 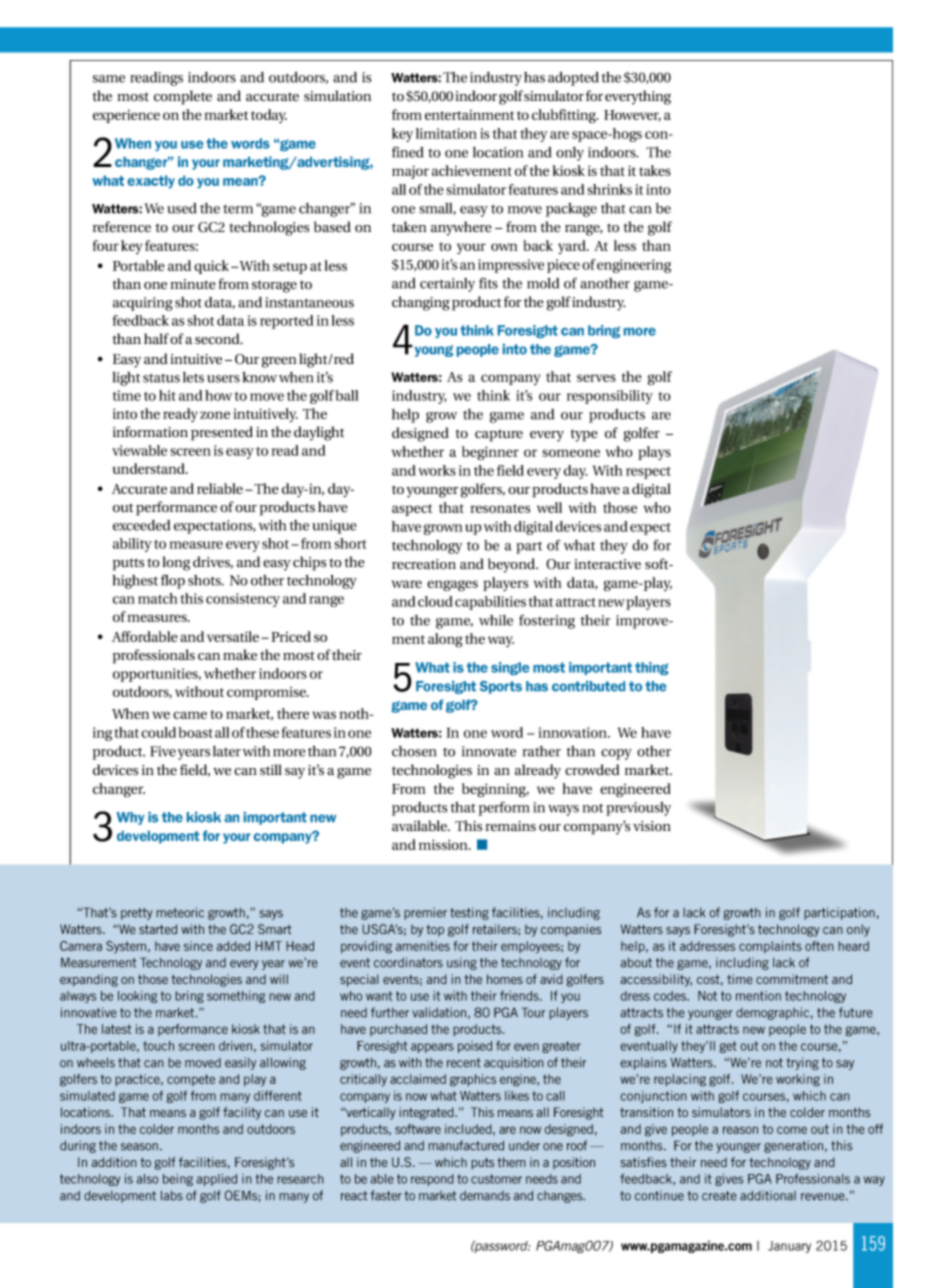 I want to click on January, so click(x=789, y=1247).
